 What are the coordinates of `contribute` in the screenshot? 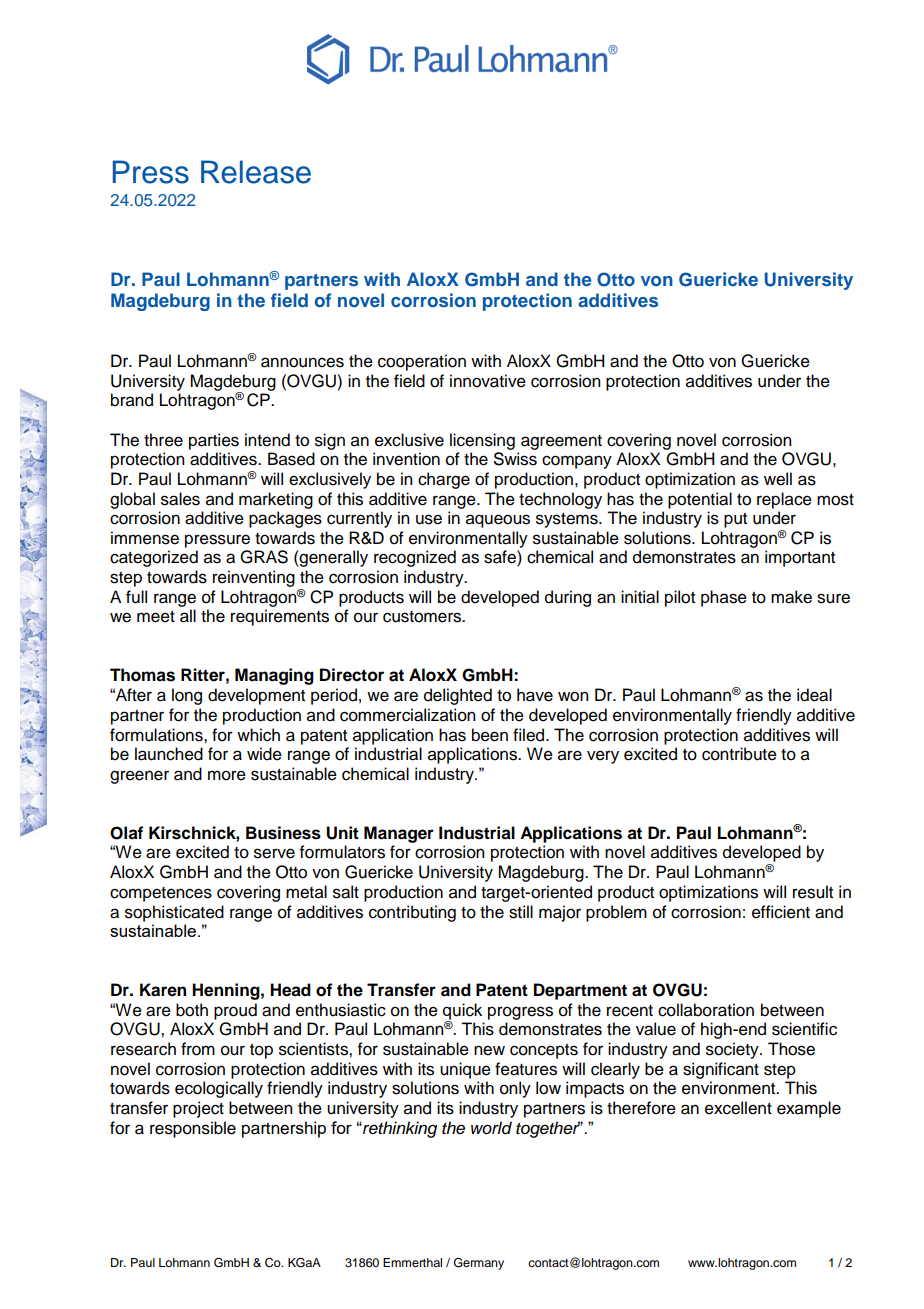 It's located at (739, 754).
